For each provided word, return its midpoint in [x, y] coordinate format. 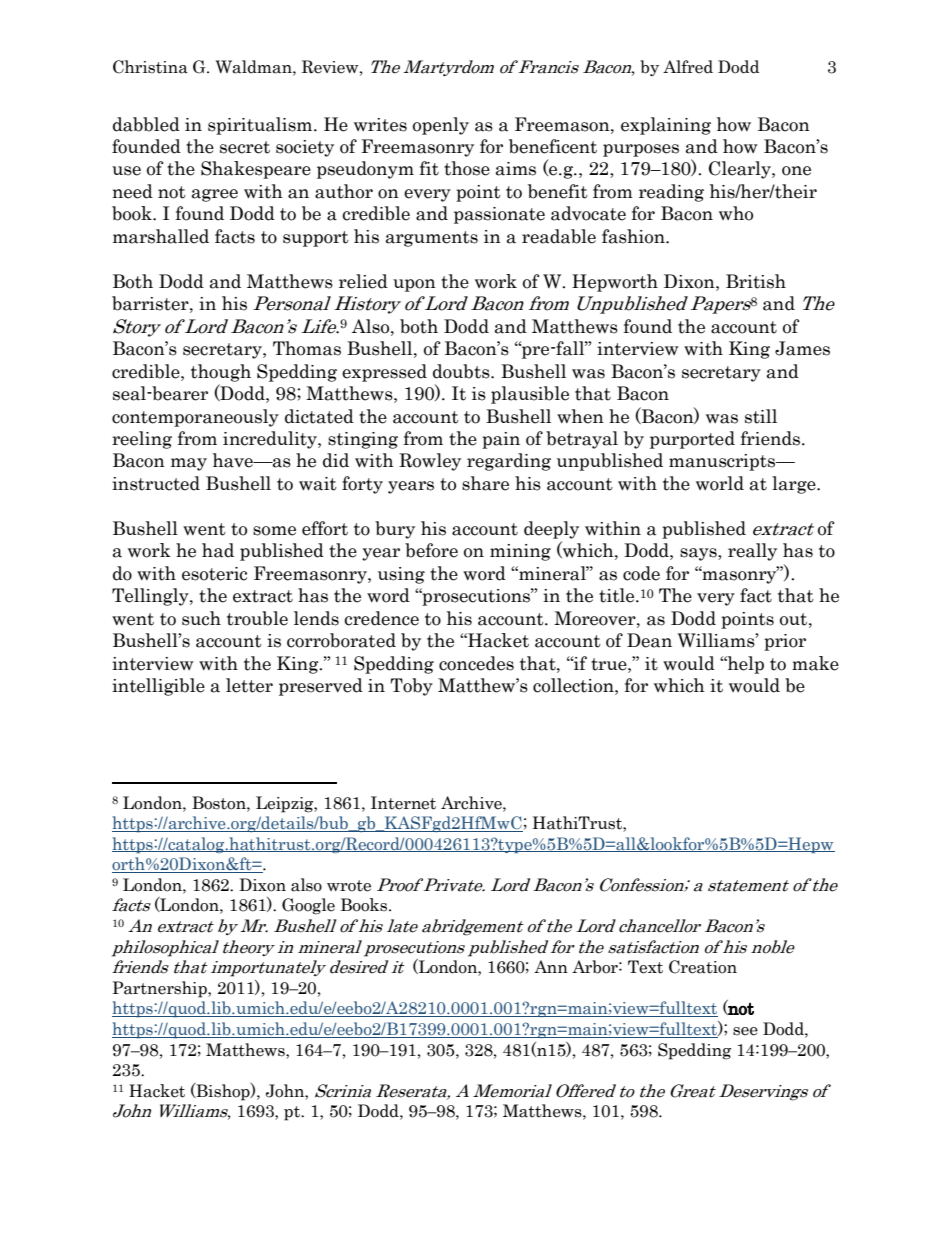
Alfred [688, 67]
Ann [551, 966]
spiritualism [261, 126]
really [752, 552]
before [431, 550]
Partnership [160, 989]
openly [441, 126]
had [218, 550]
